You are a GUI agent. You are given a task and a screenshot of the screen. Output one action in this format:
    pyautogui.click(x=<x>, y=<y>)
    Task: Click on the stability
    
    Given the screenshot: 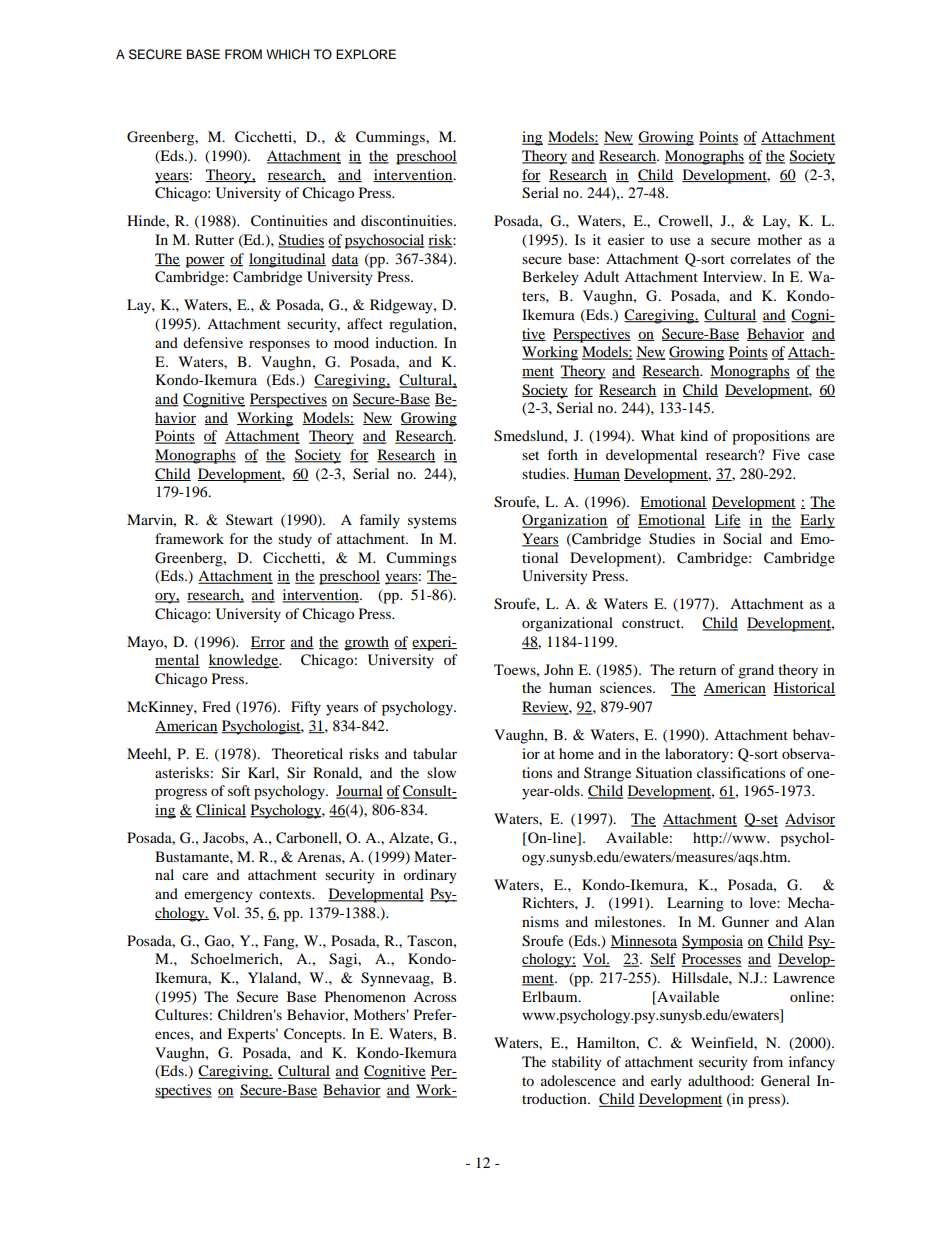 What is the action you would take?
    pyautogui.click(x=577, y=1063)
